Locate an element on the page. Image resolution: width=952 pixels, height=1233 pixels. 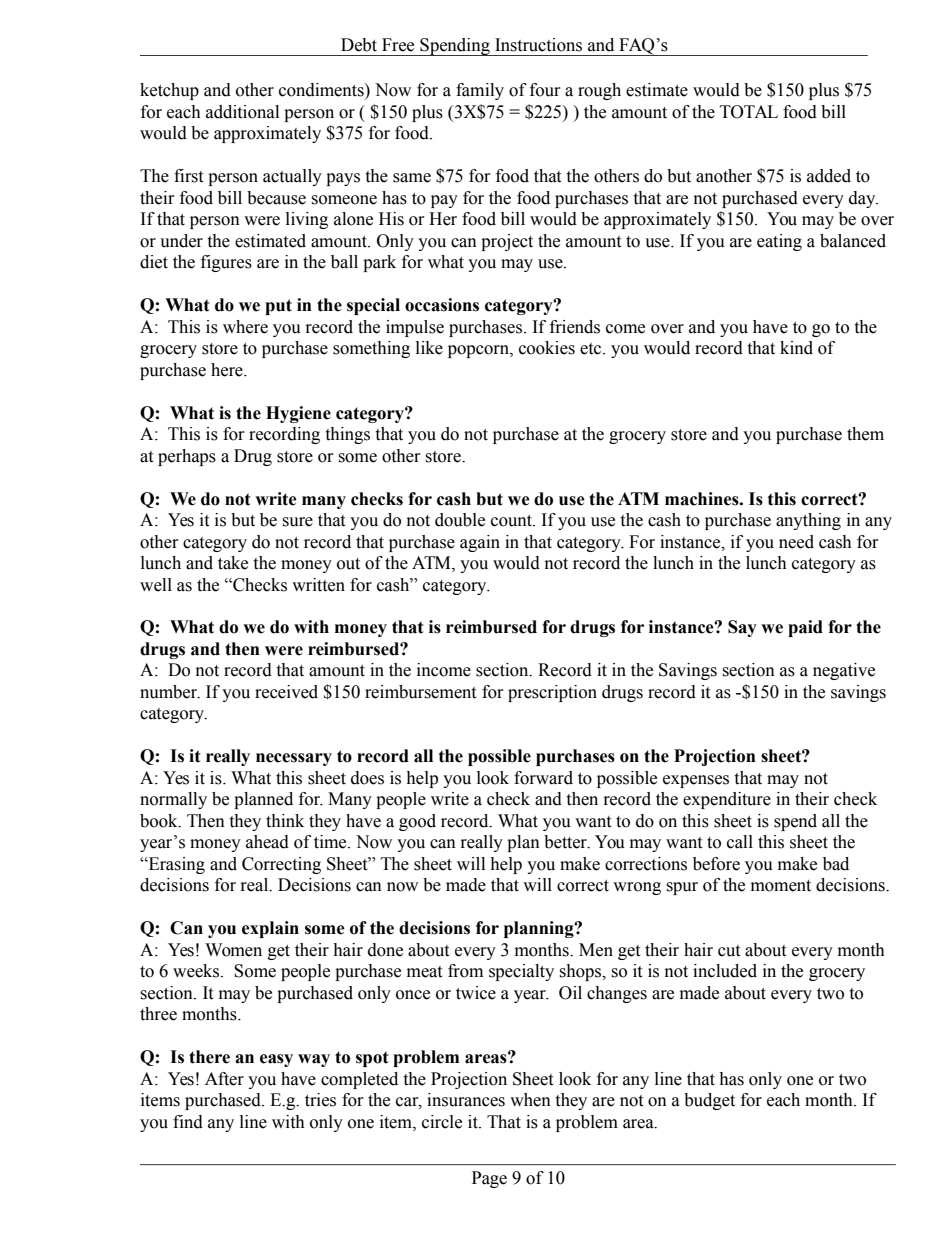
Page is located at coordinates (489, 1179).
